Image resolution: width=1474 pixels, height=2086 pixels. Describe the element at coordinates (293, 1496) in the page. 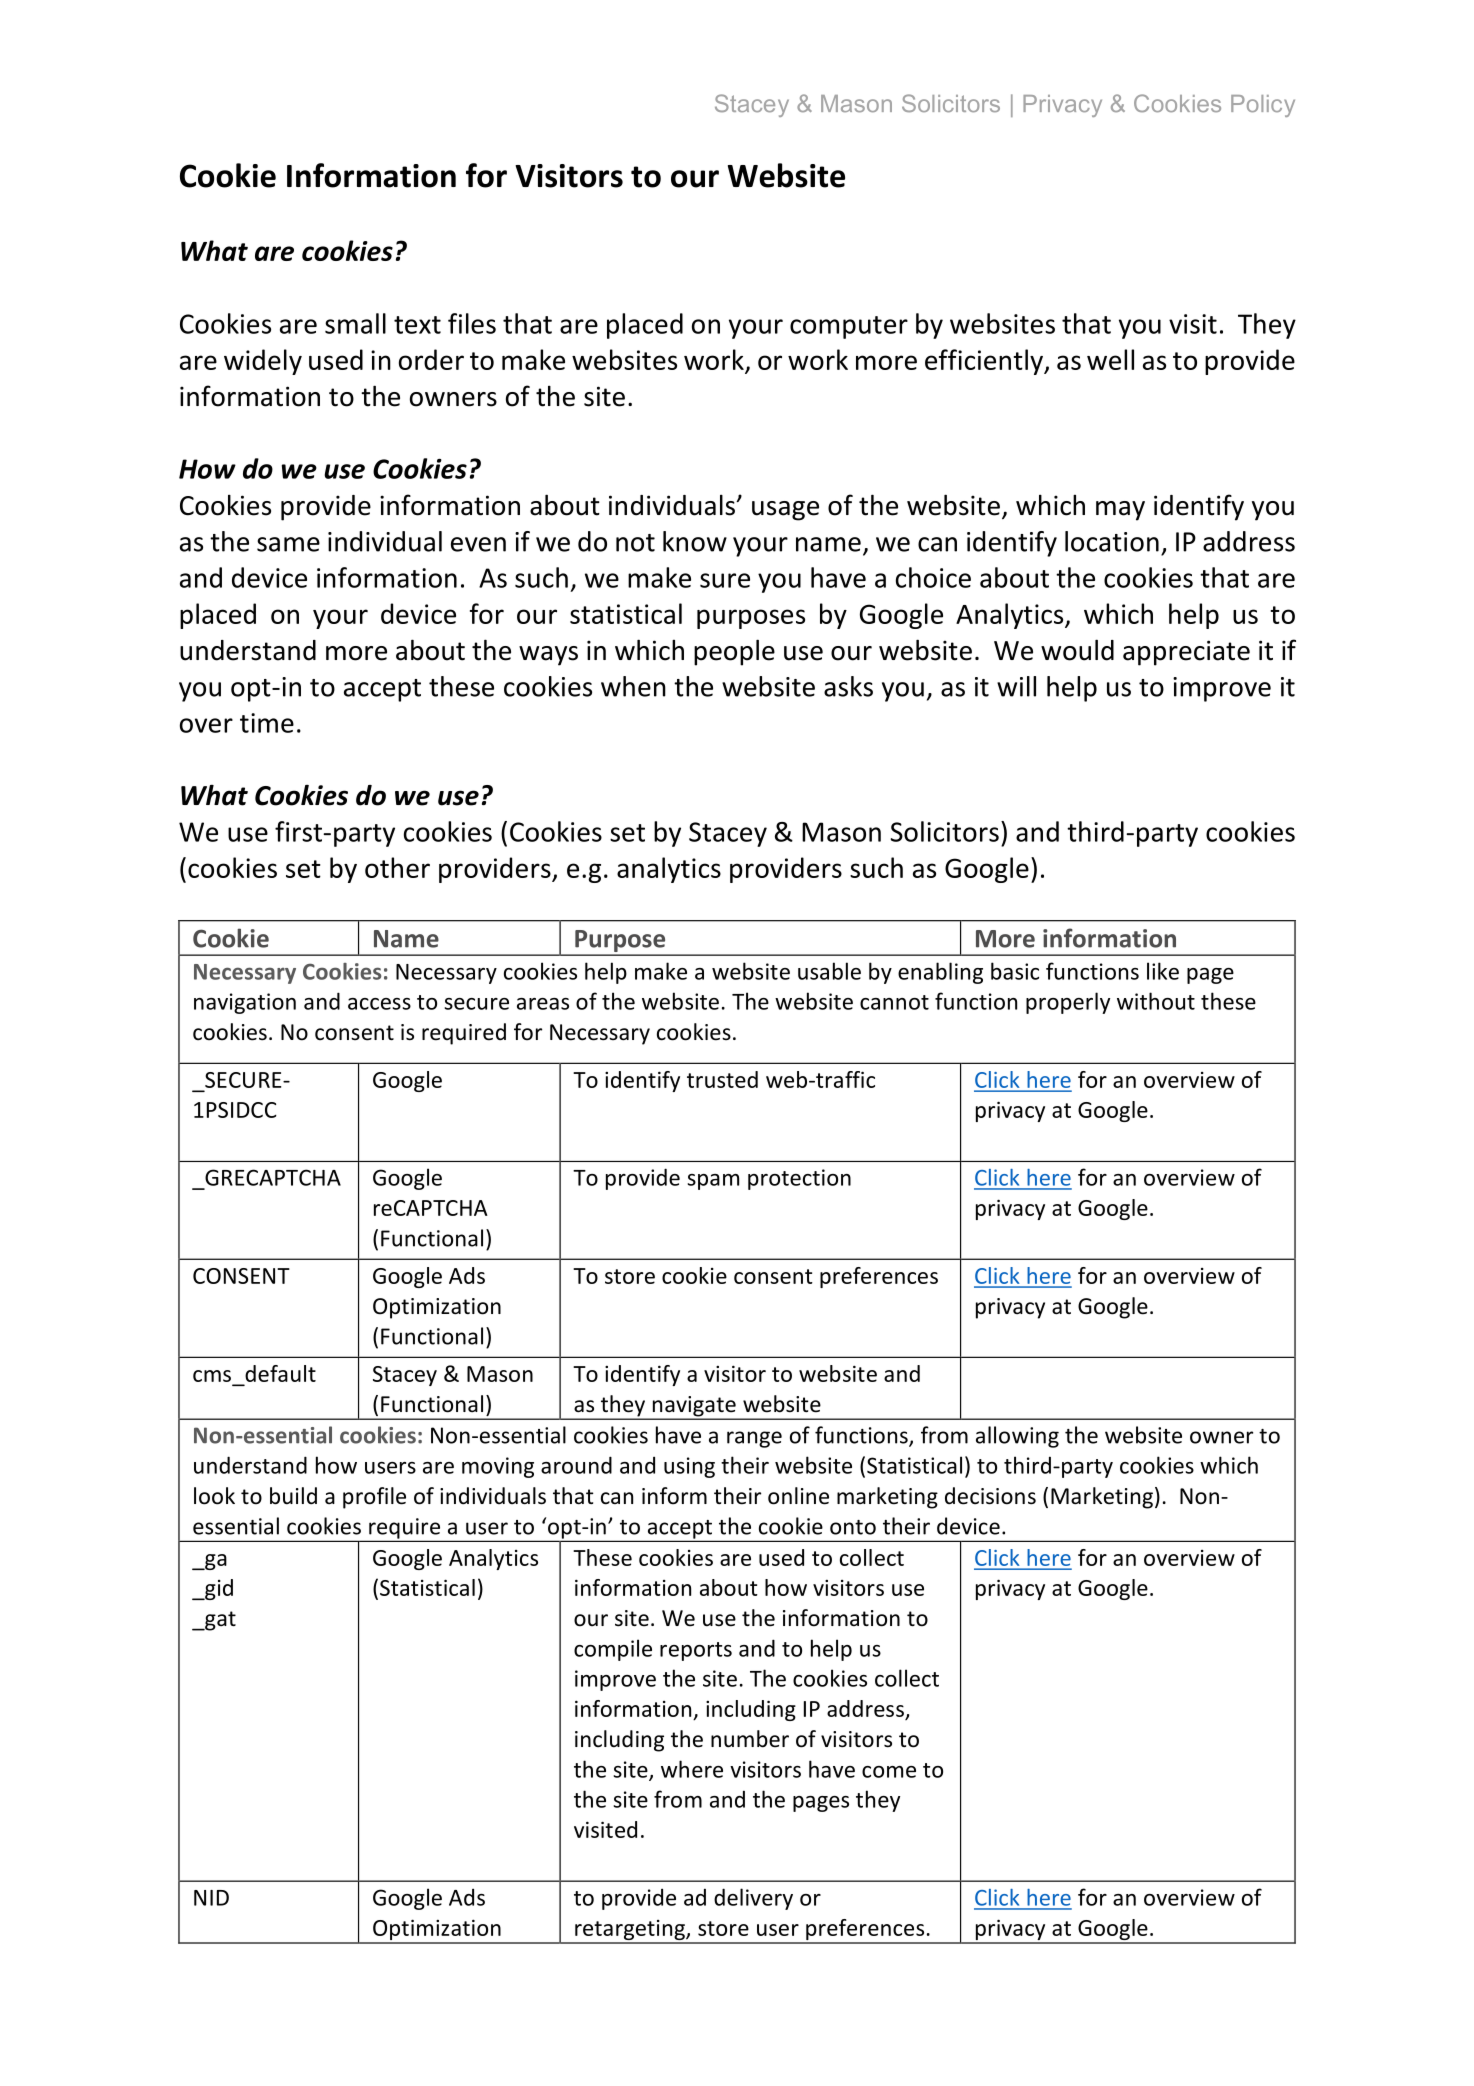

I see `build` at that location.
